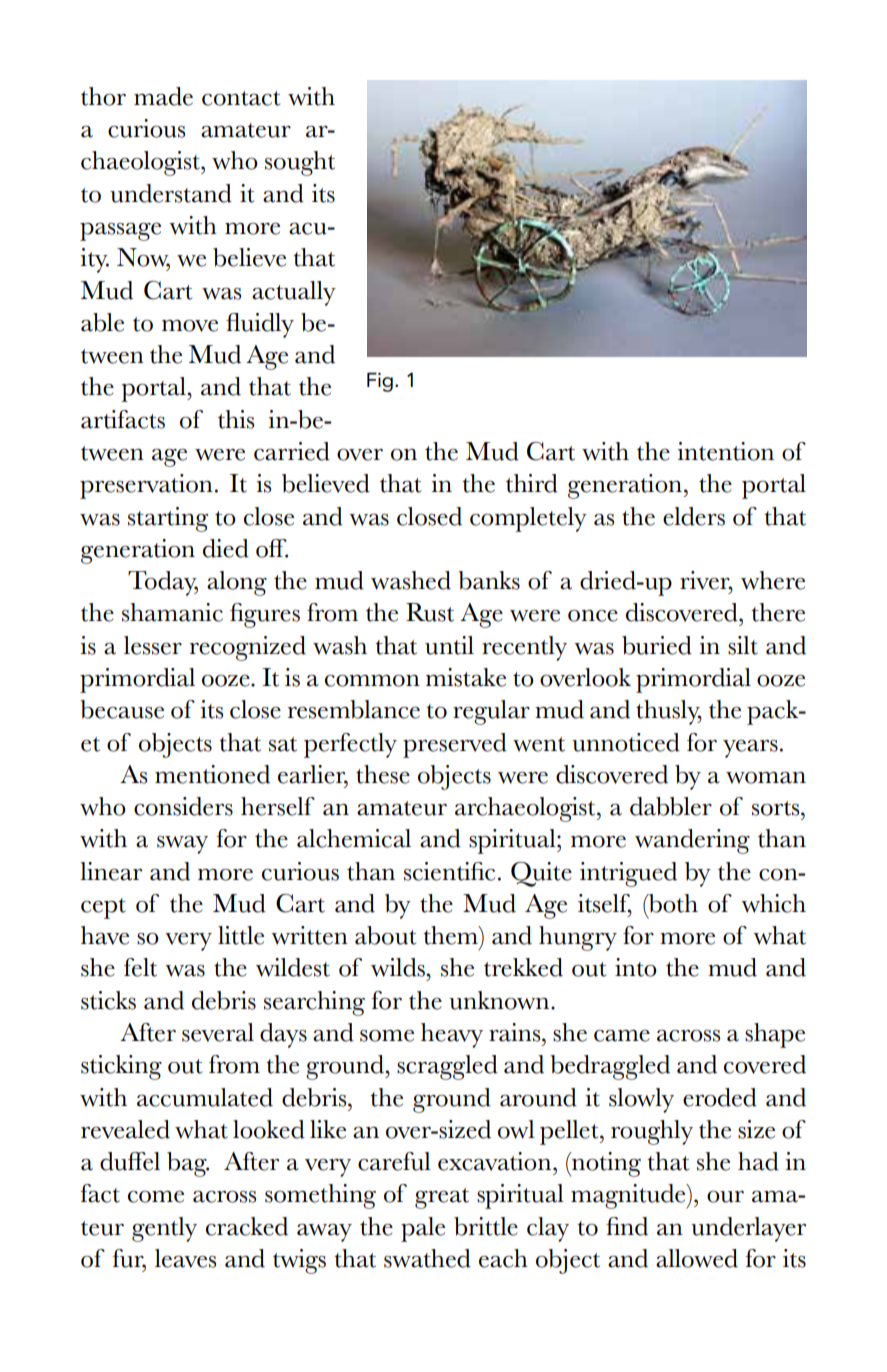 The width and height of the screenshot is (887, 1372). What do you see at coordinates (697, 1258) in the screenshot?
I see `allowed` at bounding box center [697, 1258].
